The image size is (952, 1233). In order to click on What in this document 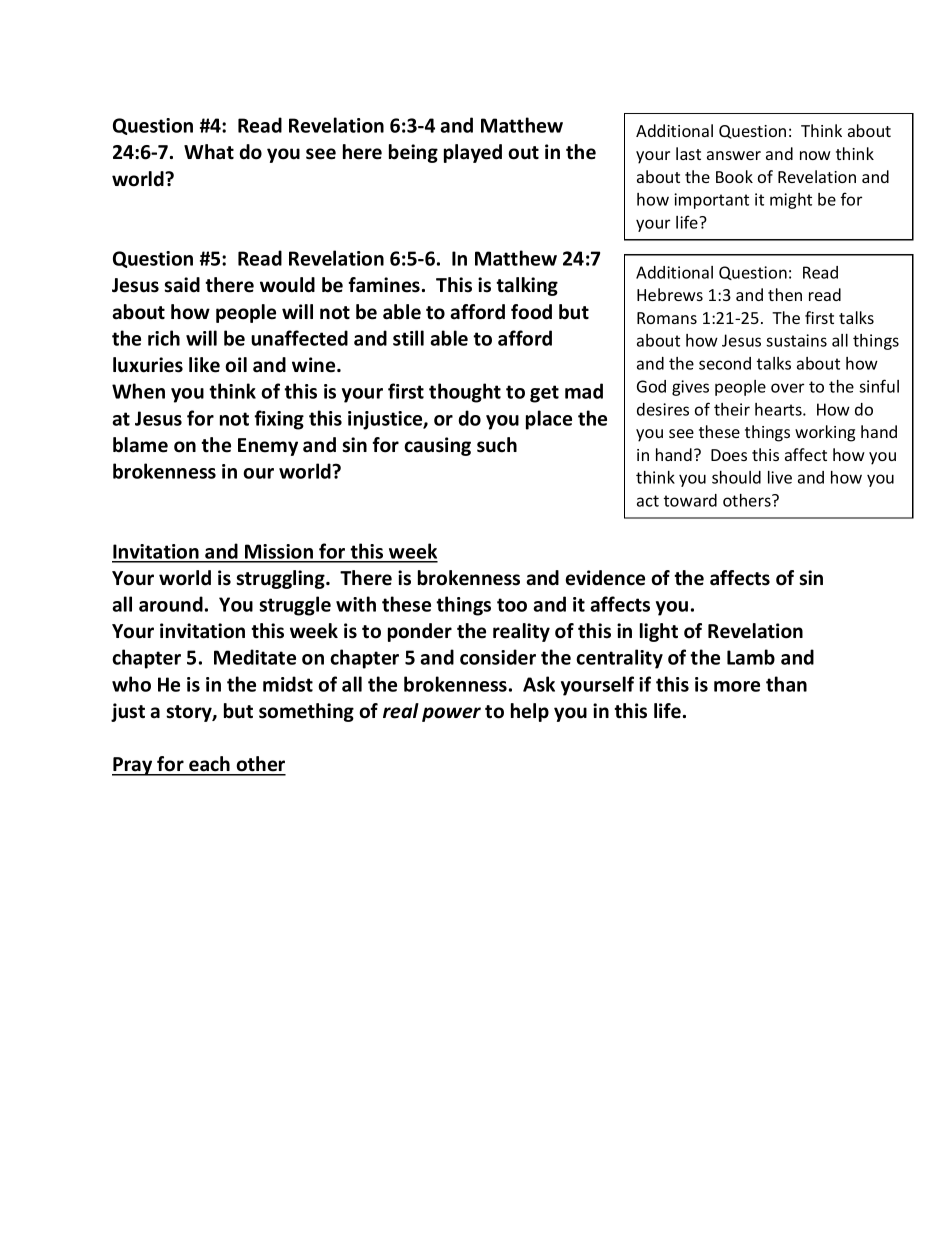, I will do `click(209, 152)`.
